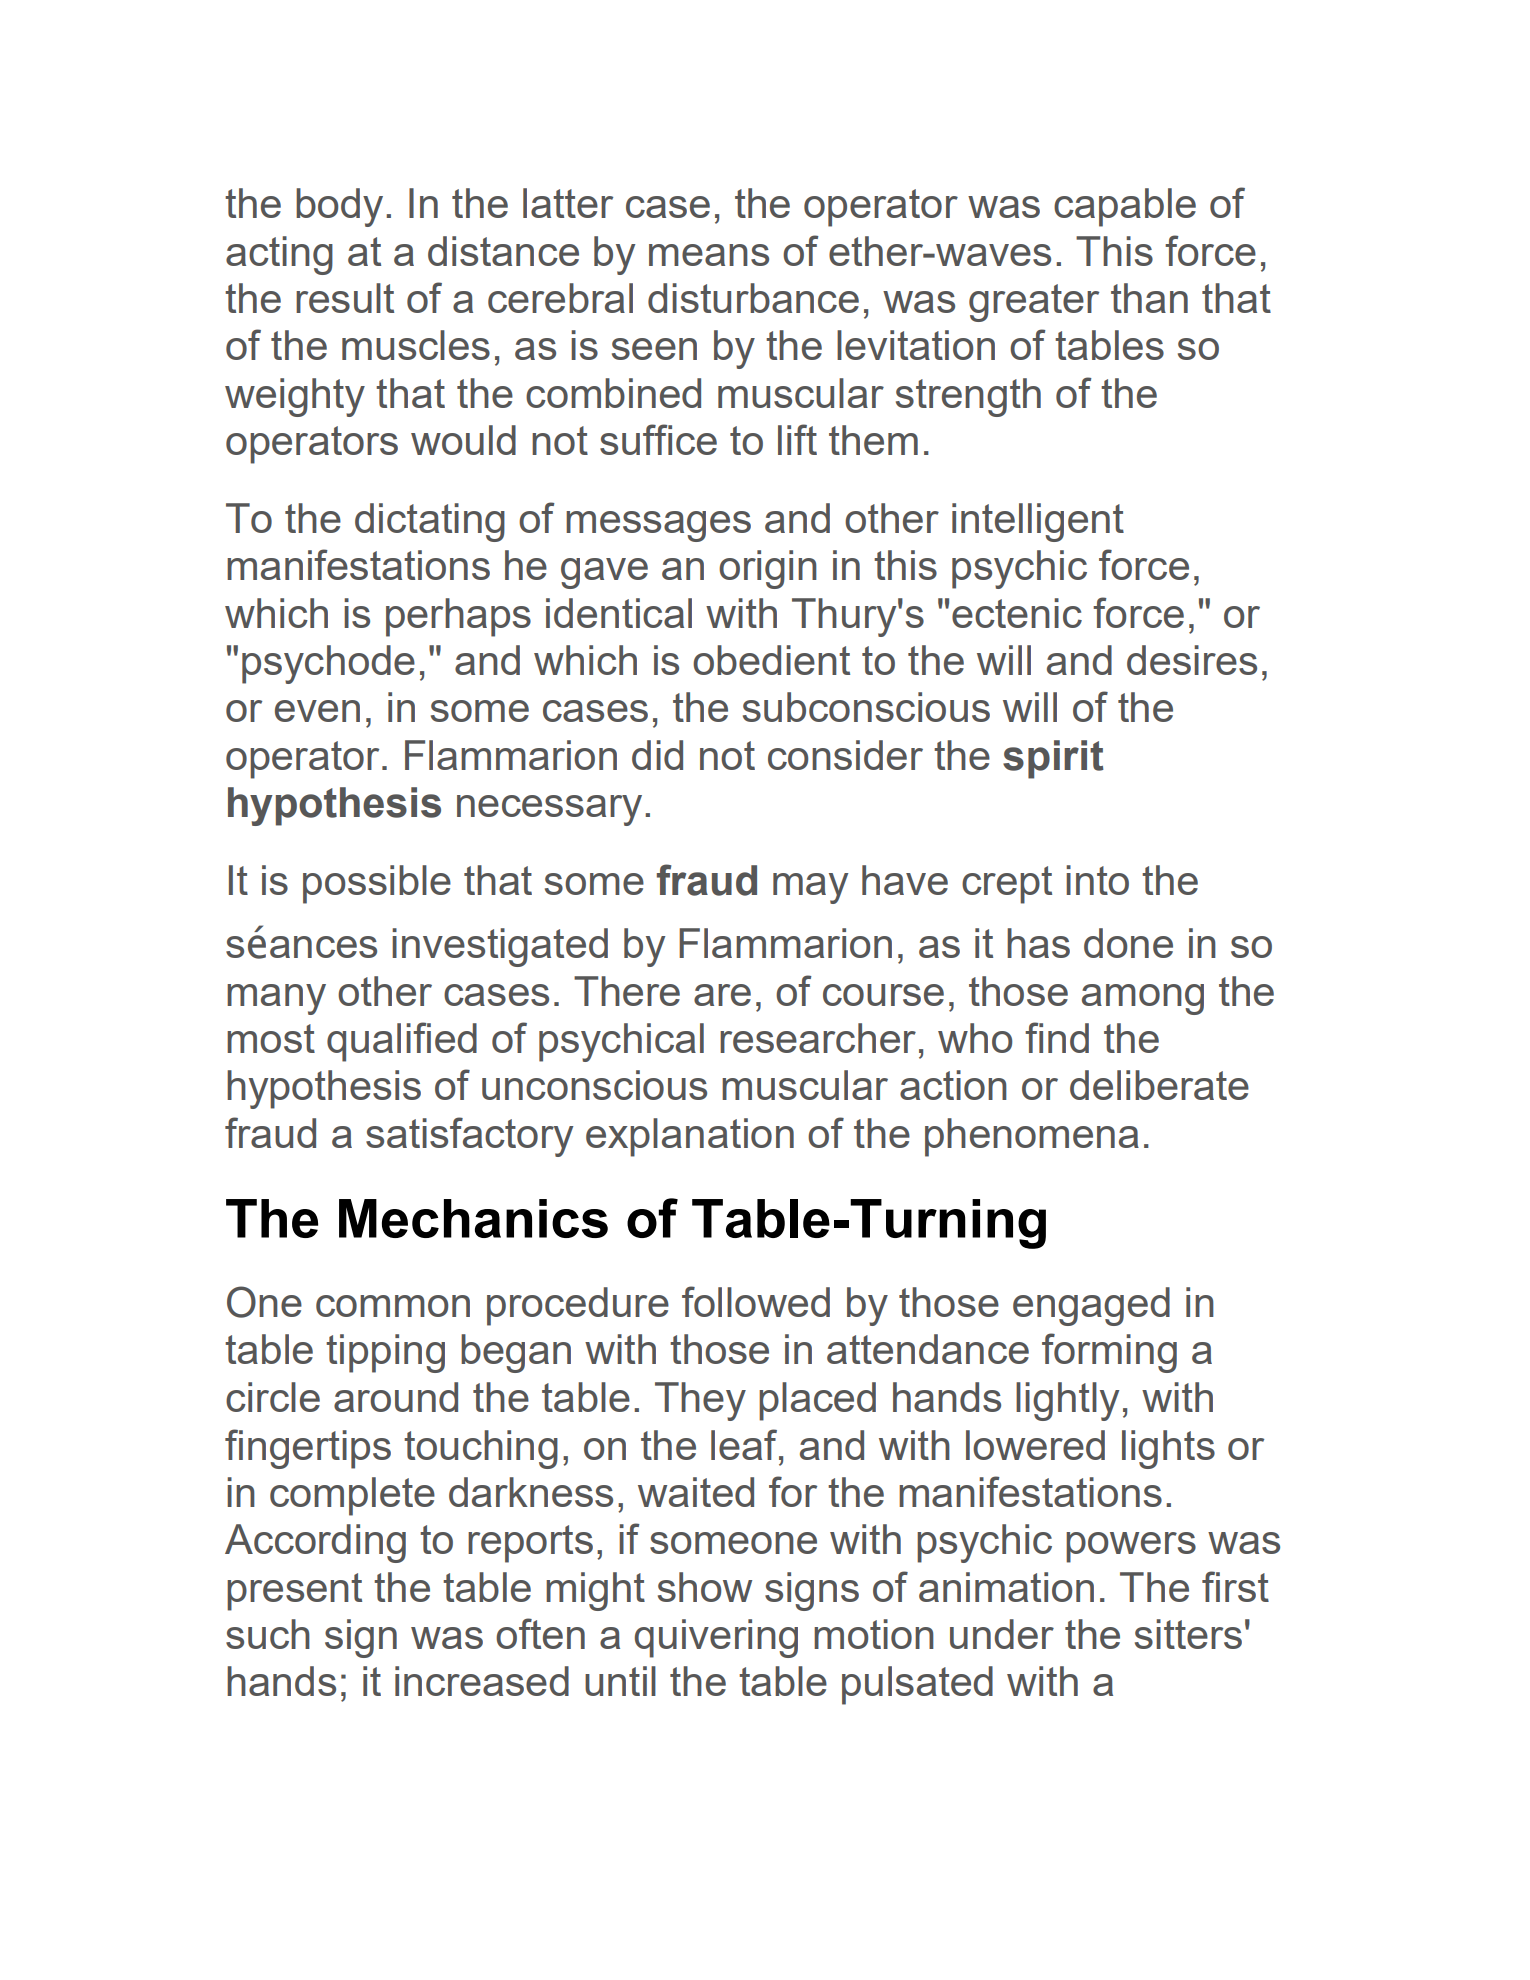  I want to click on present, so click(294, 1592).
